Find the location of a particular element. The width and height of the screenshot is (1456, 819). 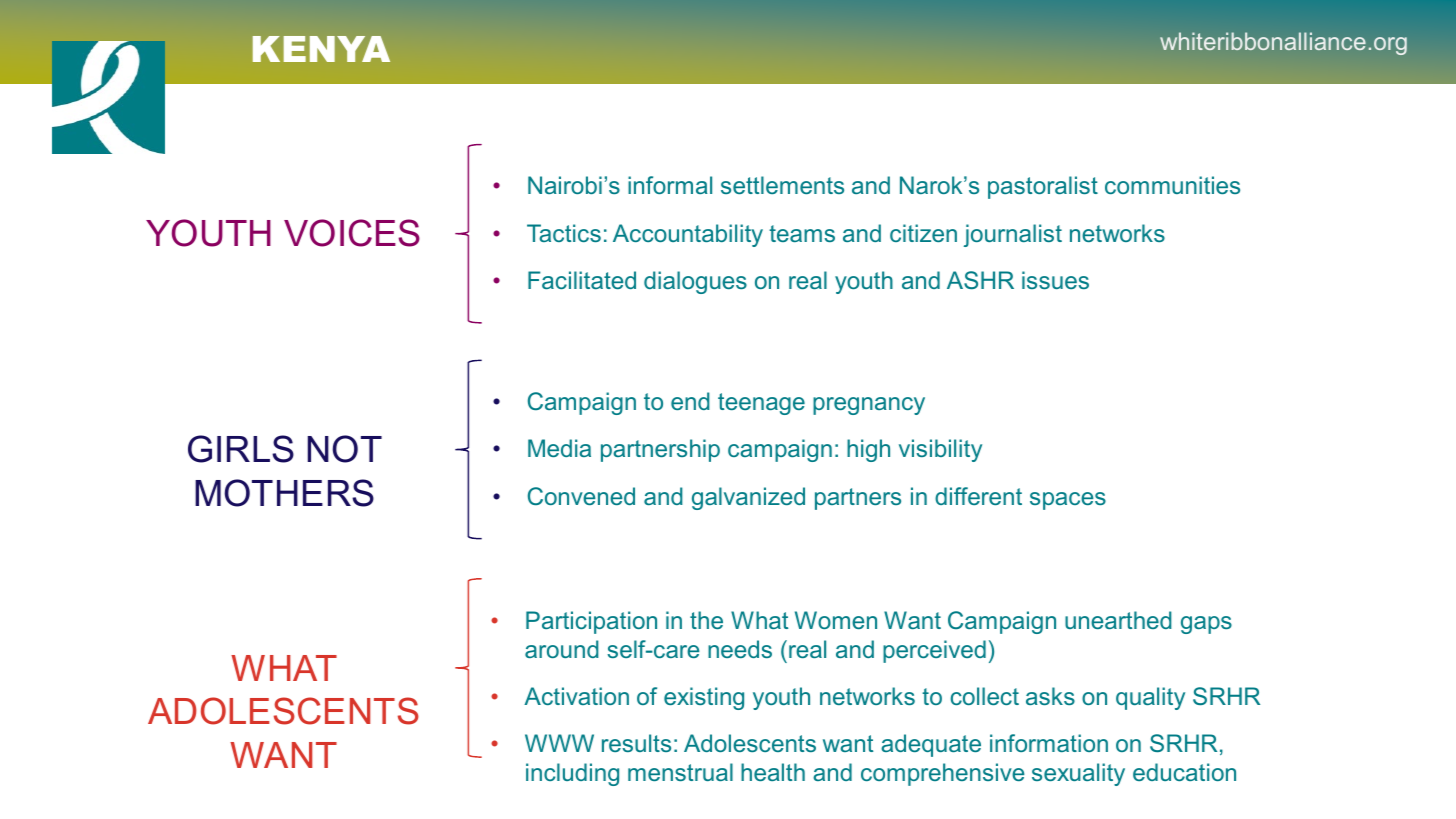

informal is located at coordinates (670, 185).
